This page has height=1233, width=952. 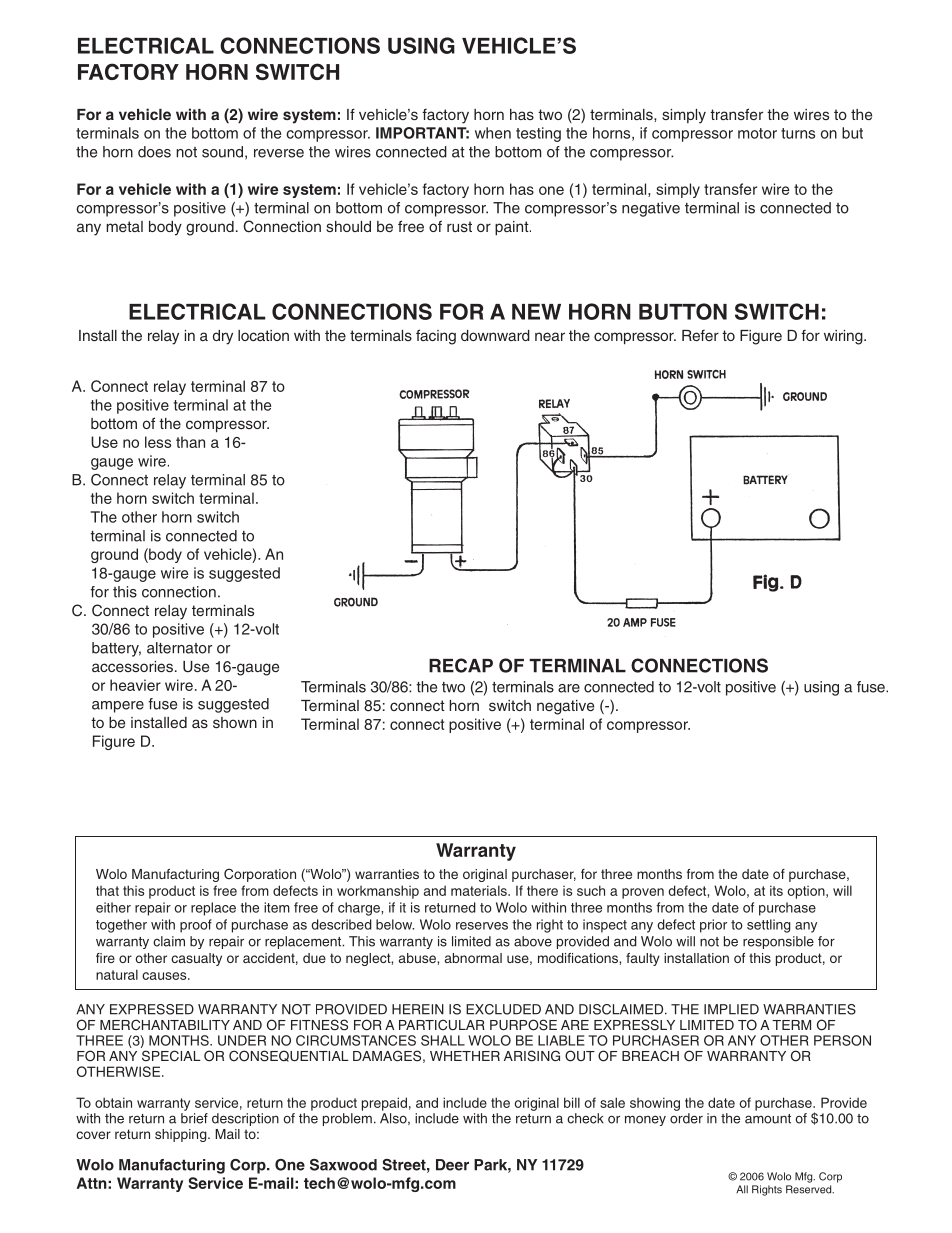 What do you see at coordinates (757, 133) in the page?
I see `motor` at bounding box center [757, 133].
